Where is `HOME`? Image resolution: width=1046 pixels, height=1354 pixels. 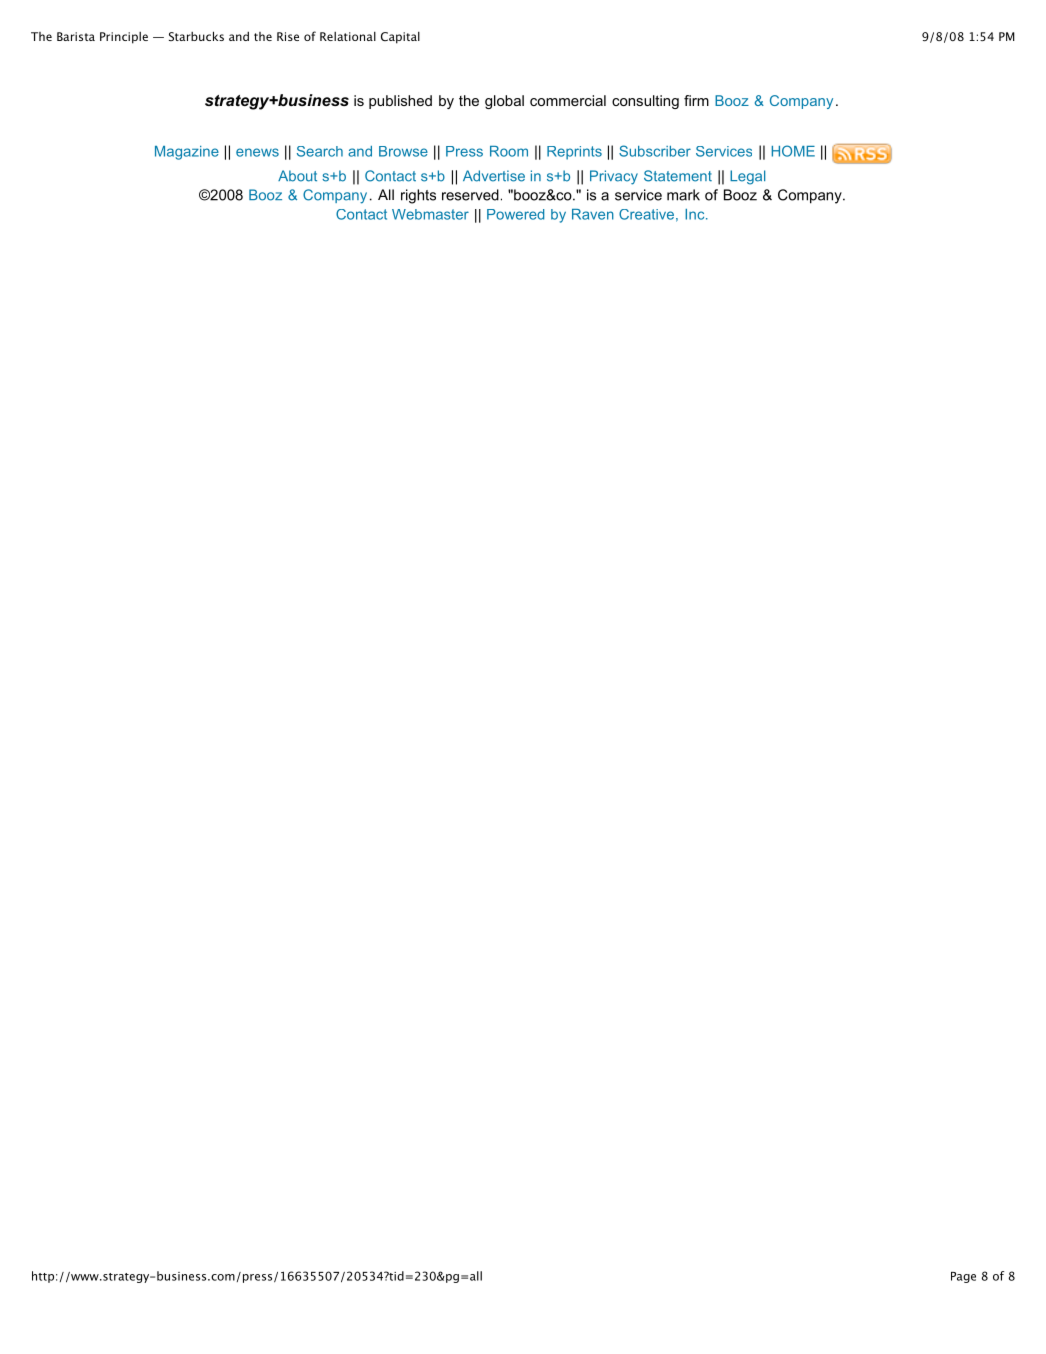
HOME is located at coordinates (793, 151).
